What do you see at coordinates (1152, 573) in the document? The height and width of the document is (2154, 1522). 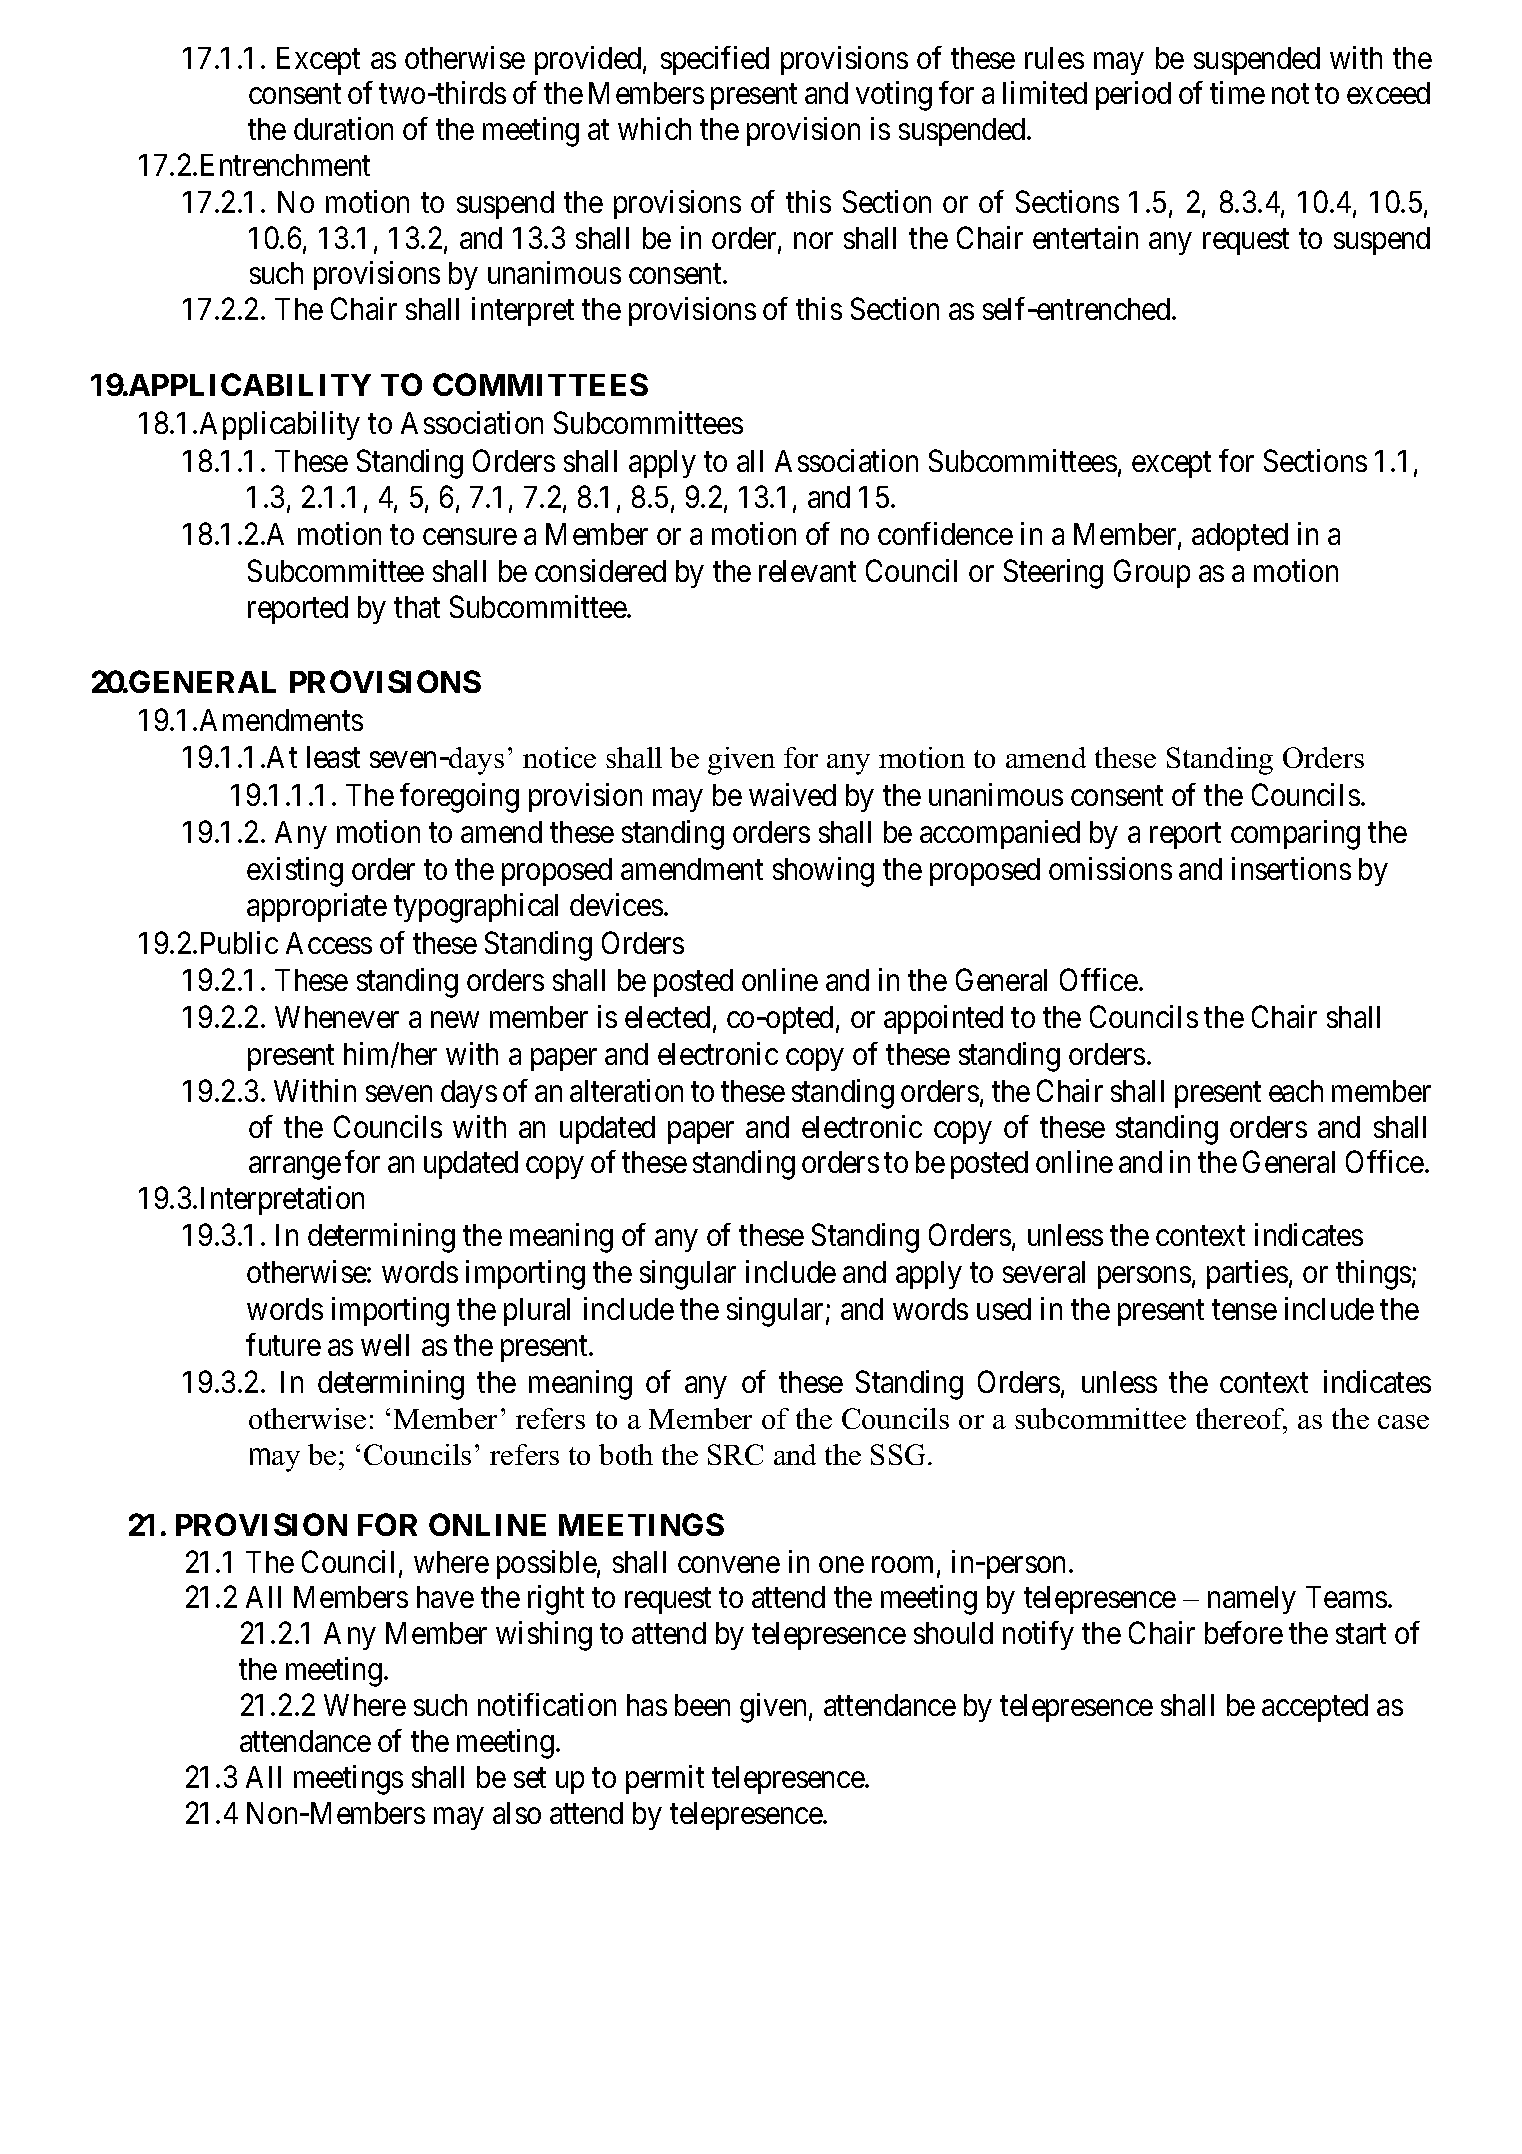 I see `Group` at bounding box center [1152, 573].
